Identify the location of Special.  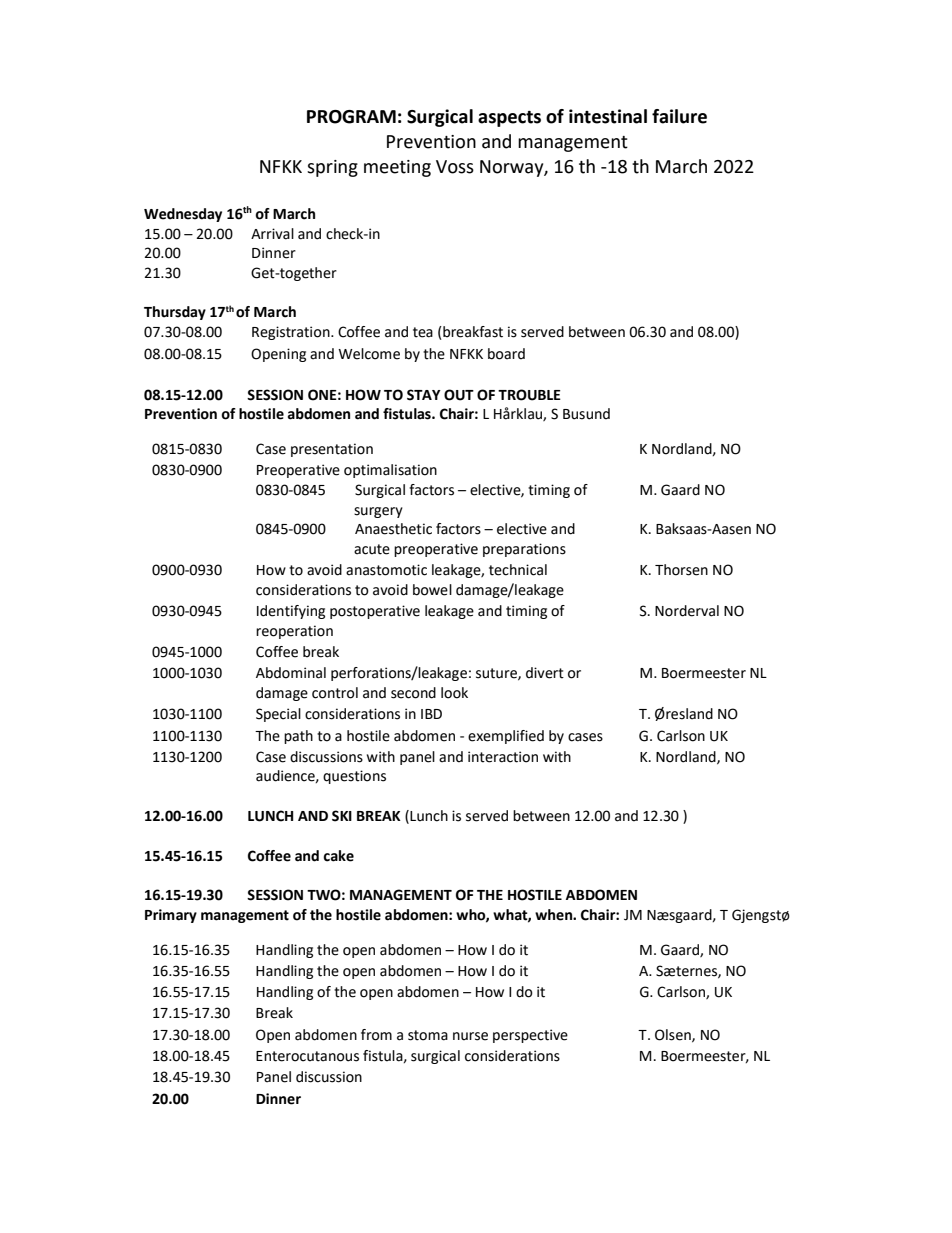
(278, 715).
